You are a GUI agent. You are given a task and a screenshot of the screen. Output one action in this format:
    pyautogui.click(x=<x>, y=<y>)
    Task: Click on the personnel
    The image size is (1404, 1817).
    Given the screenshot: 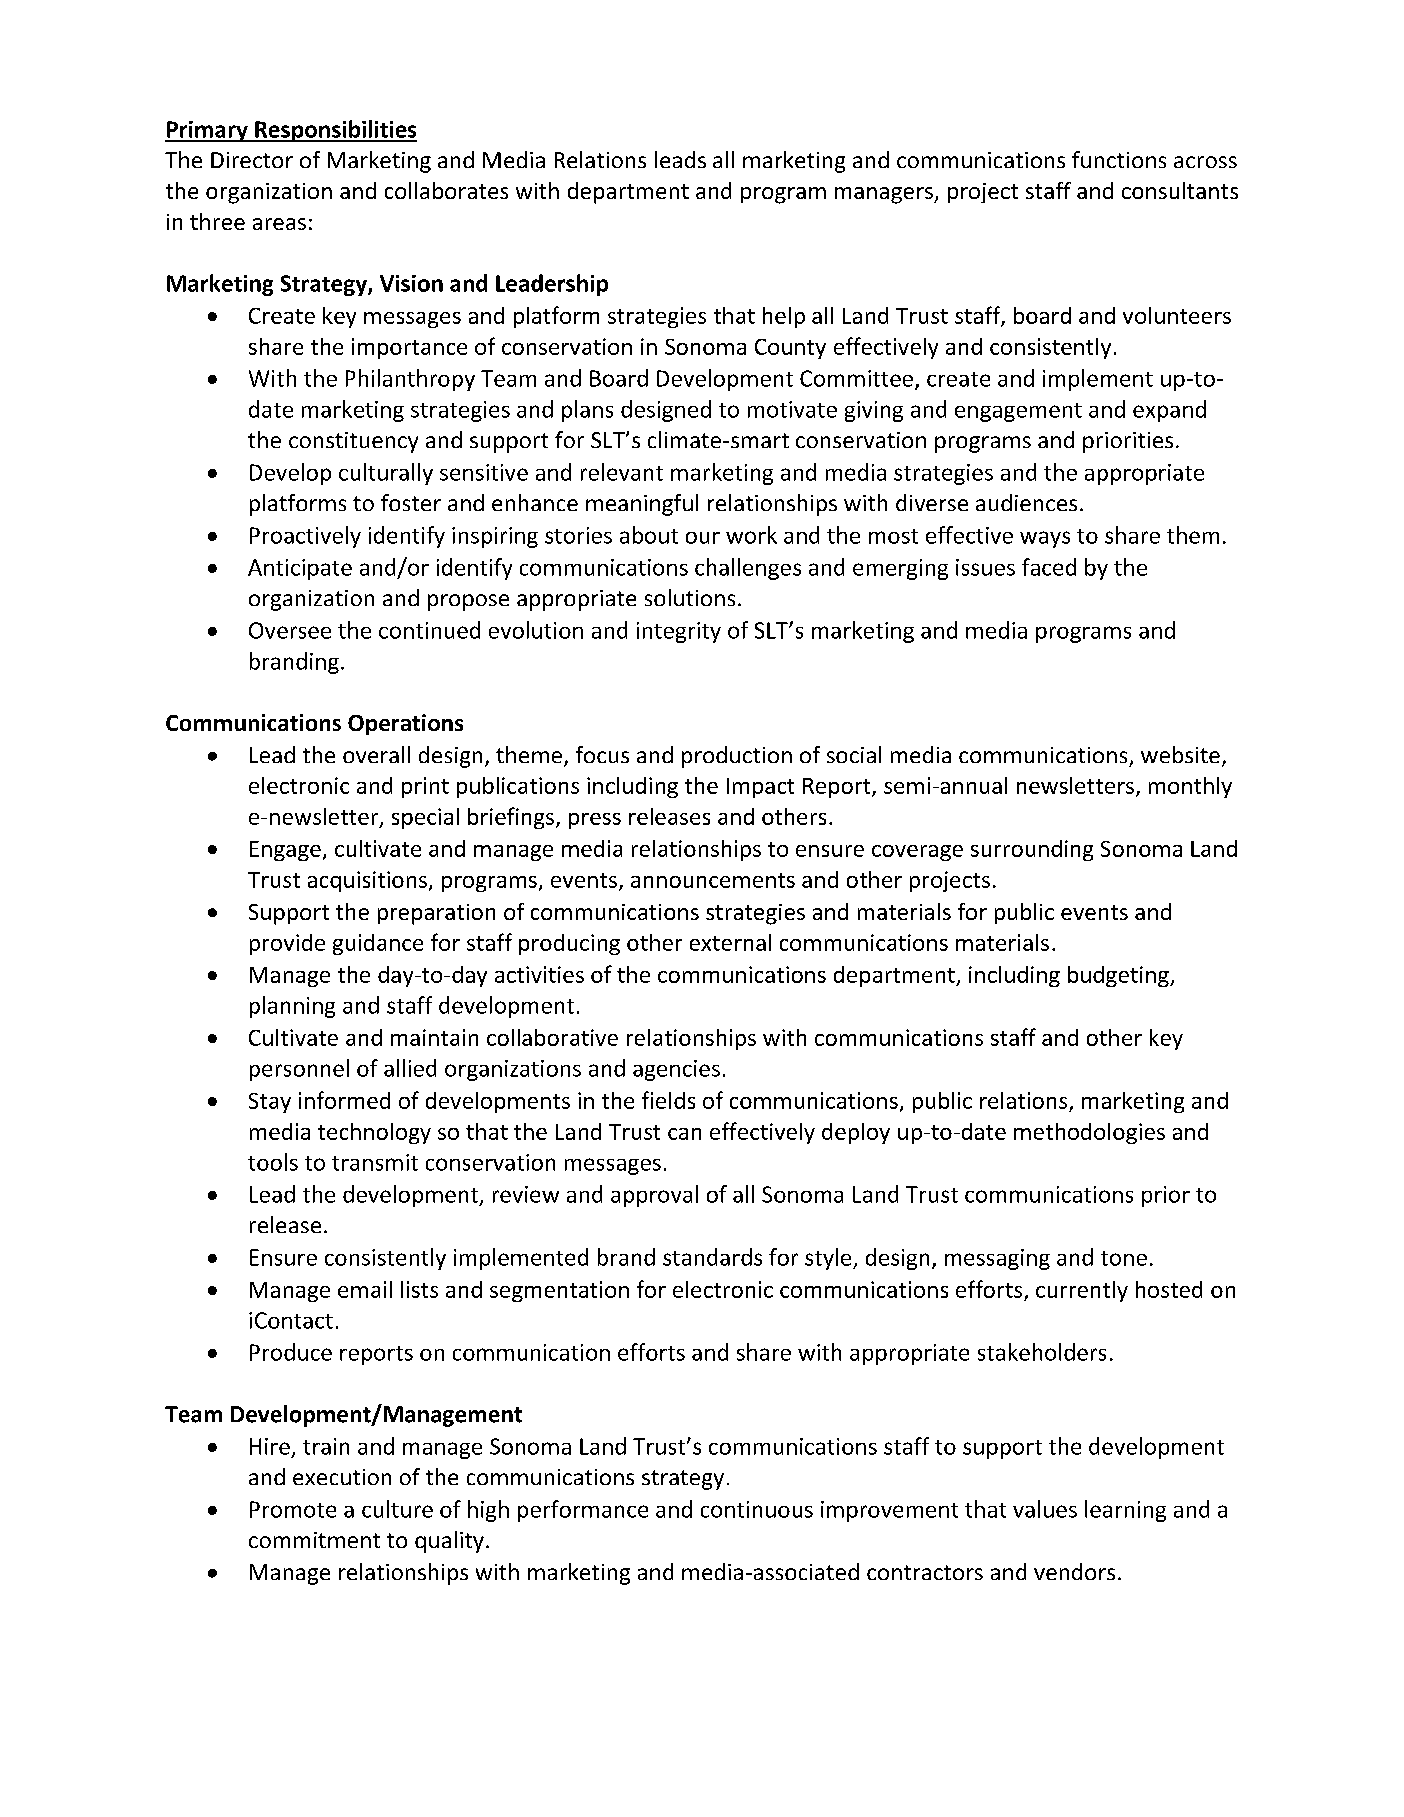 What is the action you would take?
    pyautogui.click(x=299, y=1070)
